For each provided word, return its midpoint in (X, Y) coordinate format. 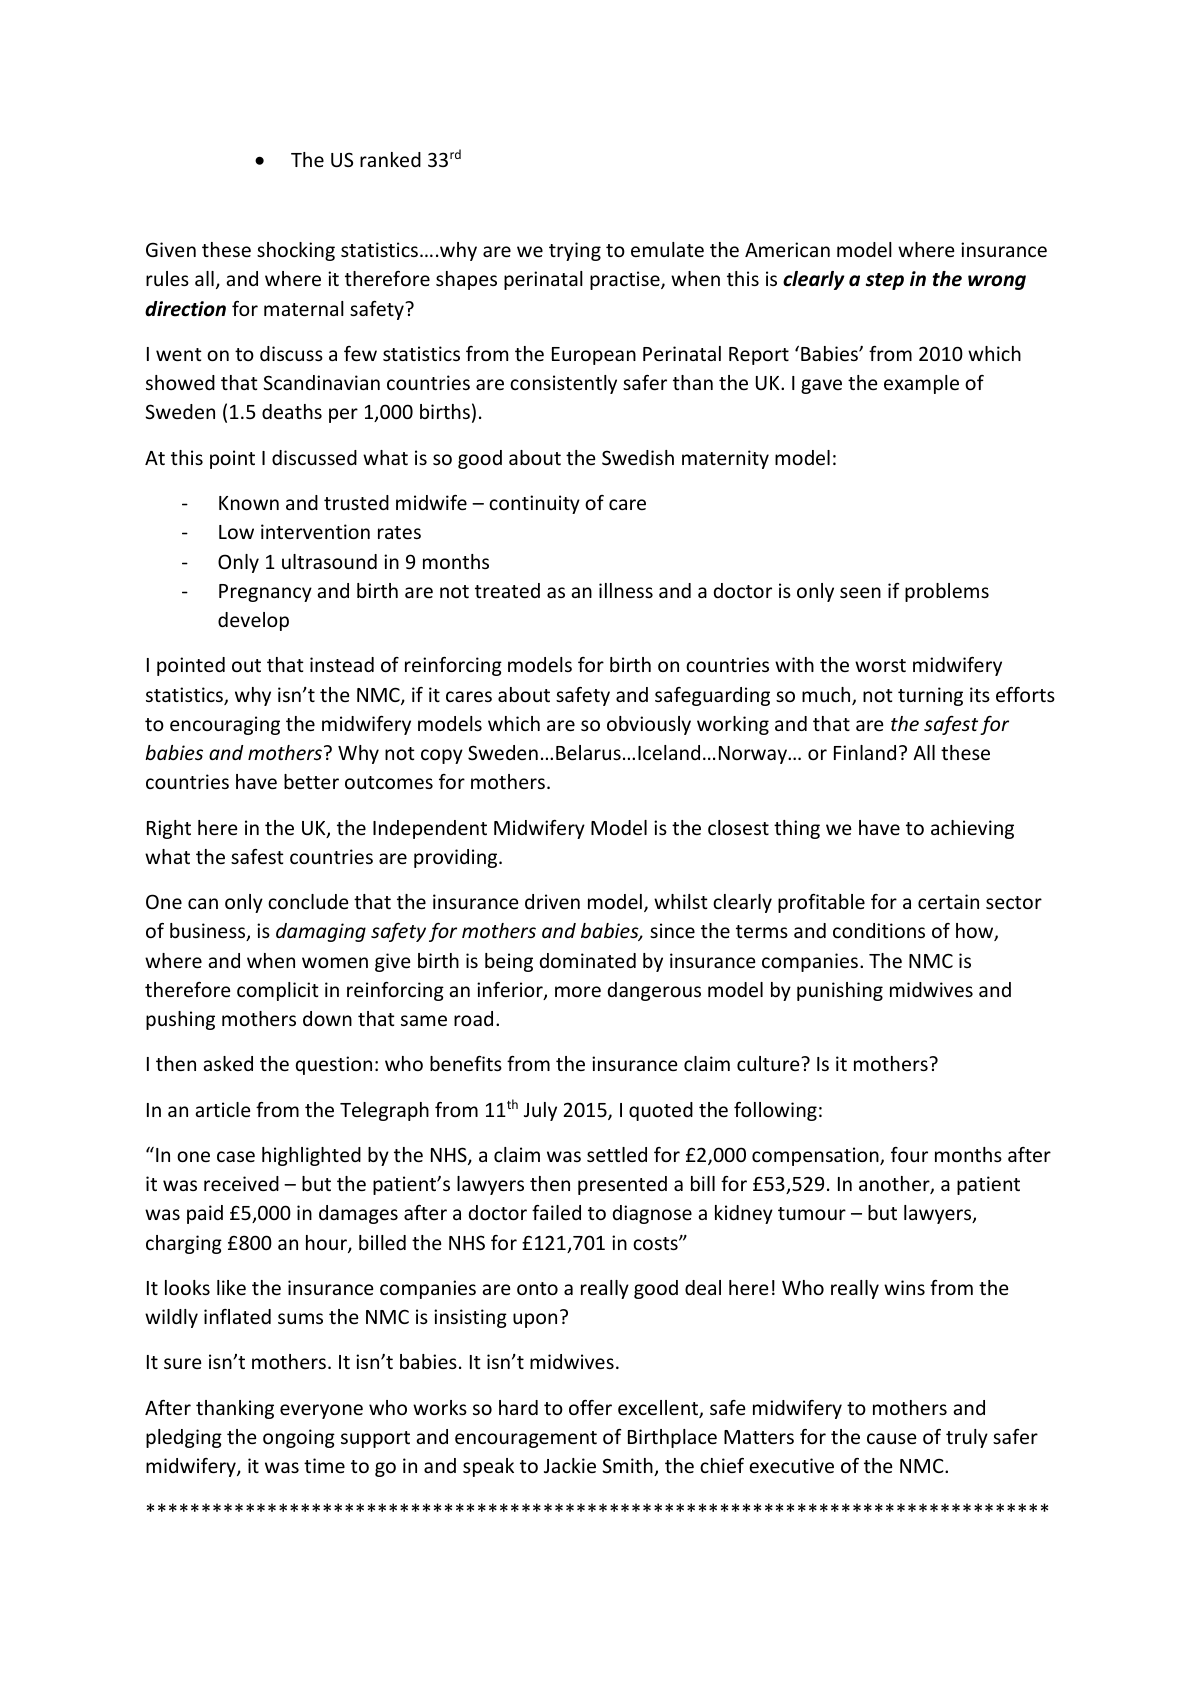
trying (575, 251)
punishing (840, 991)
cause (891, 1438)
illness (626, 590)
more (578, 991)
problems (947, 592)
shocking (296, 251)
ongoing (299, 1438)
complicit (278, 991)
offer (590, 1407)
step (885, 281)
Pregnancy (265, 593)
